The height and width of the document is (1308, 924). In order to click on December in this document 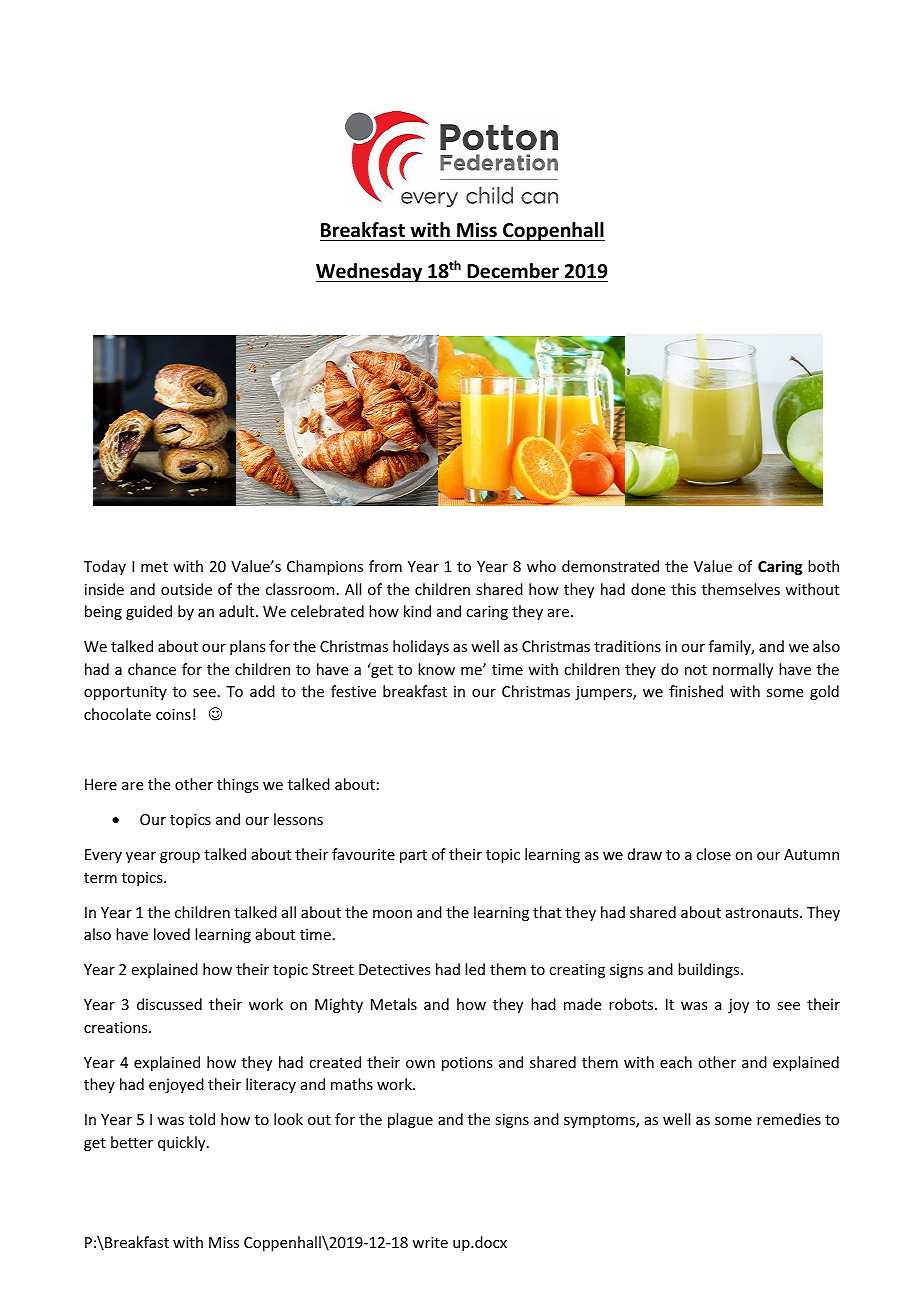, I will do `click(513, 271)`.
